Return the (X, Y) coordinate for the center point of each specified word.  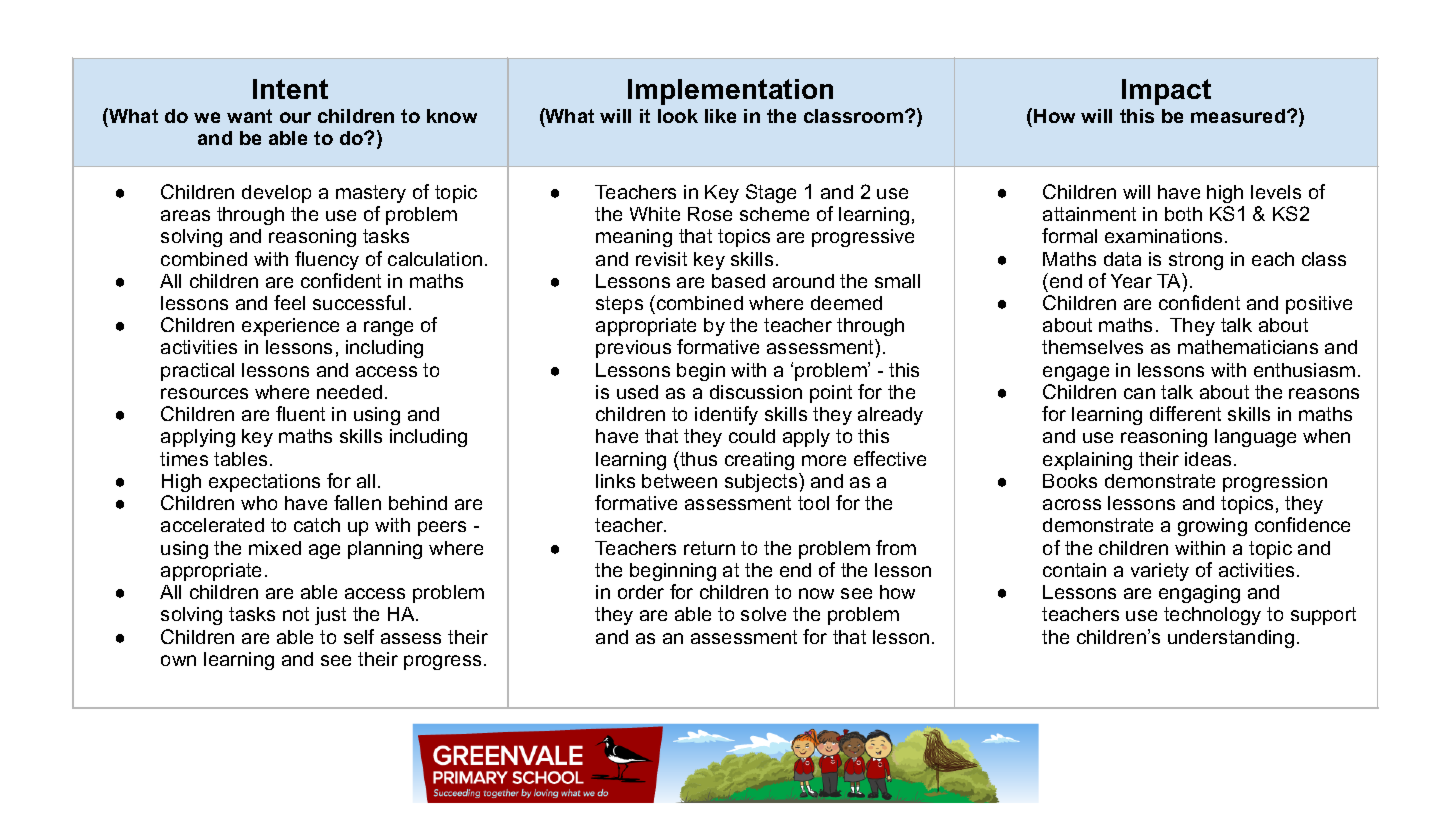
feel (289, 302)
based (738, 281)
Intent (290, 89)
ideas (1208, 459)
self (359, 636)
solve (763, 614)
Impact (1166, 92)
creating (759, 461)
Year (1131, 281)
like (720, 116)
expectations (264, 483)
